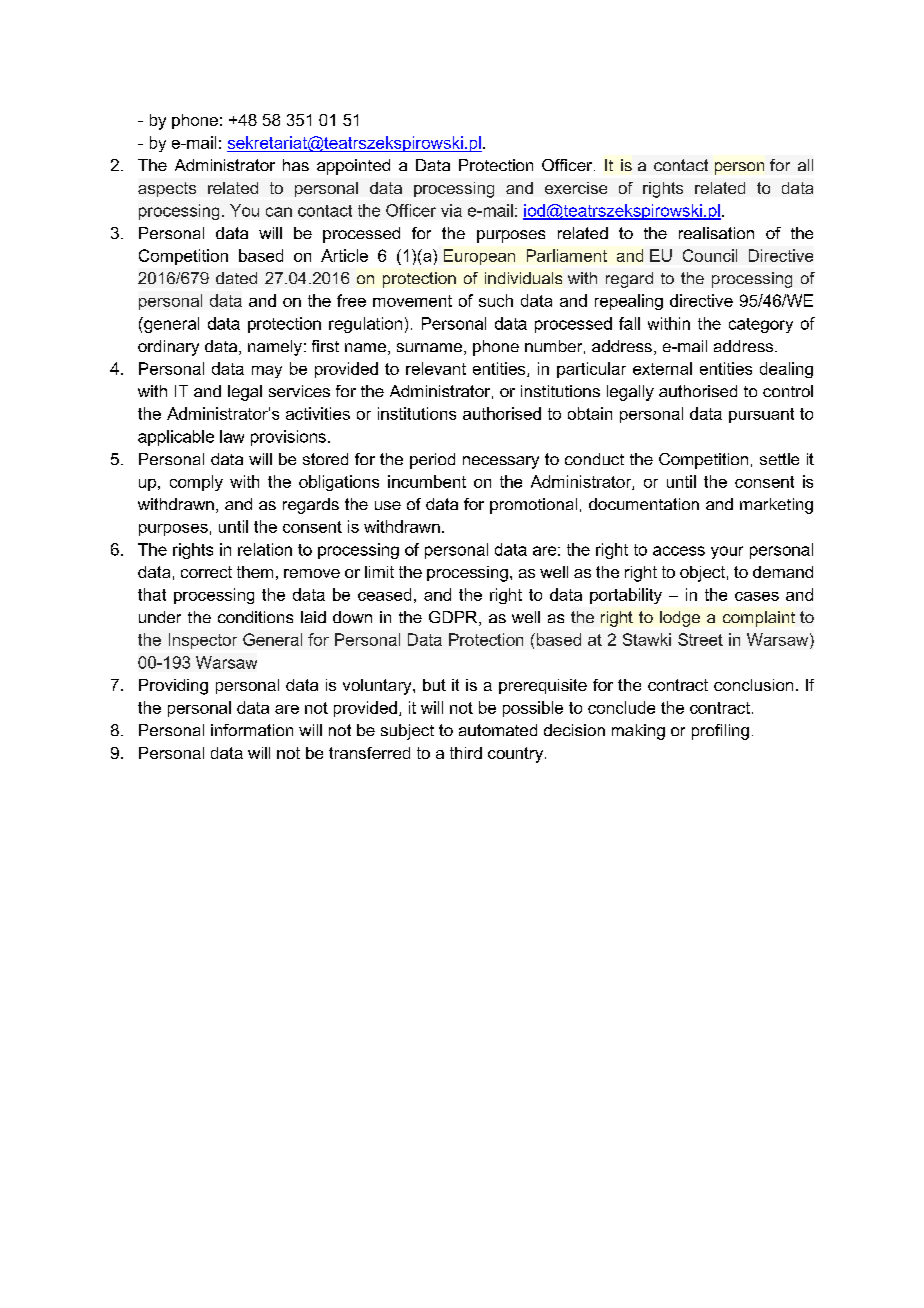 This image has height=1308, width=924. Describe the element at coordinates (498, 730) in the image. I see `automated` at that location.
